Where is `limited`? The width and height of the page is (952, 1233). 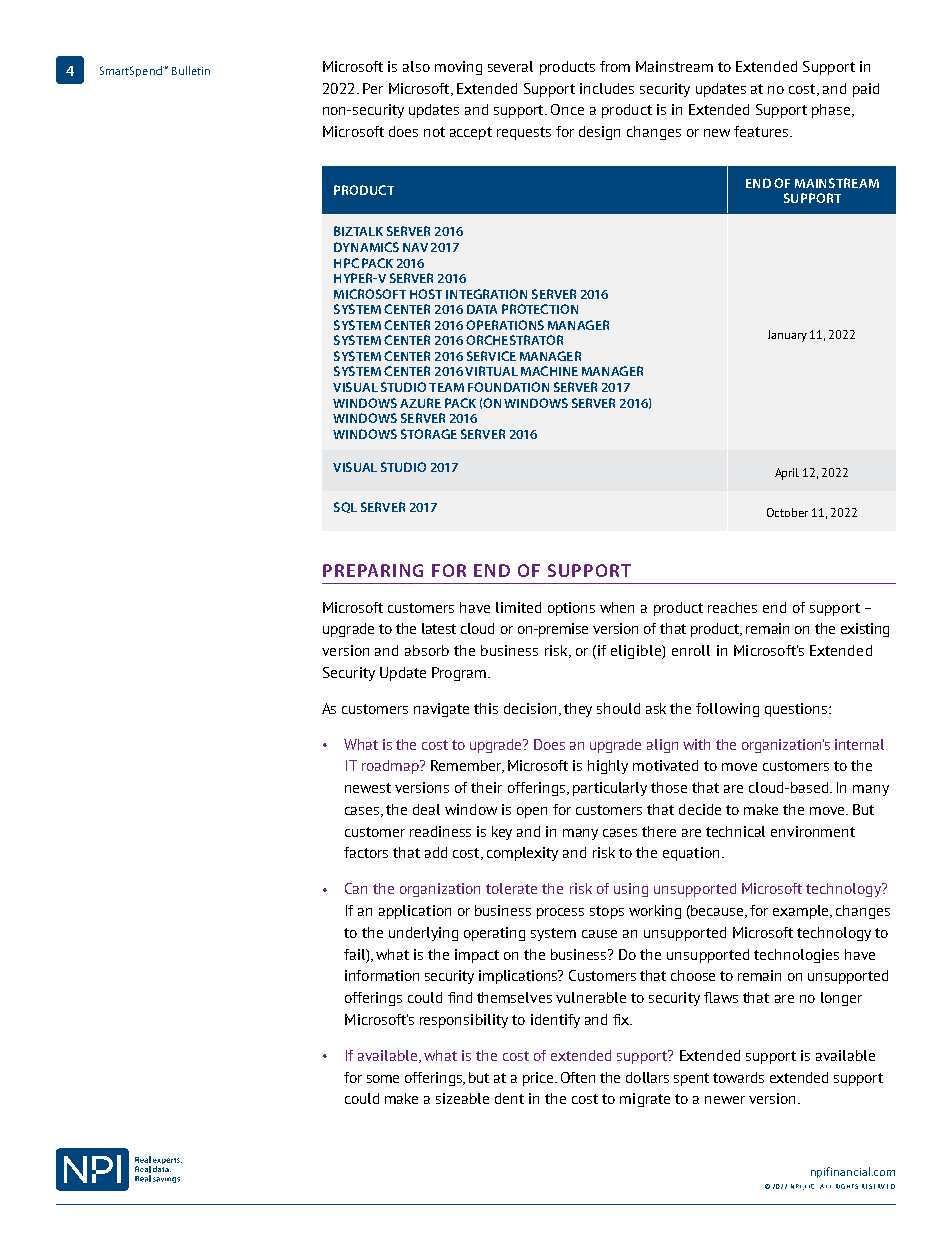 limited is located at coordinates (518, 607).
